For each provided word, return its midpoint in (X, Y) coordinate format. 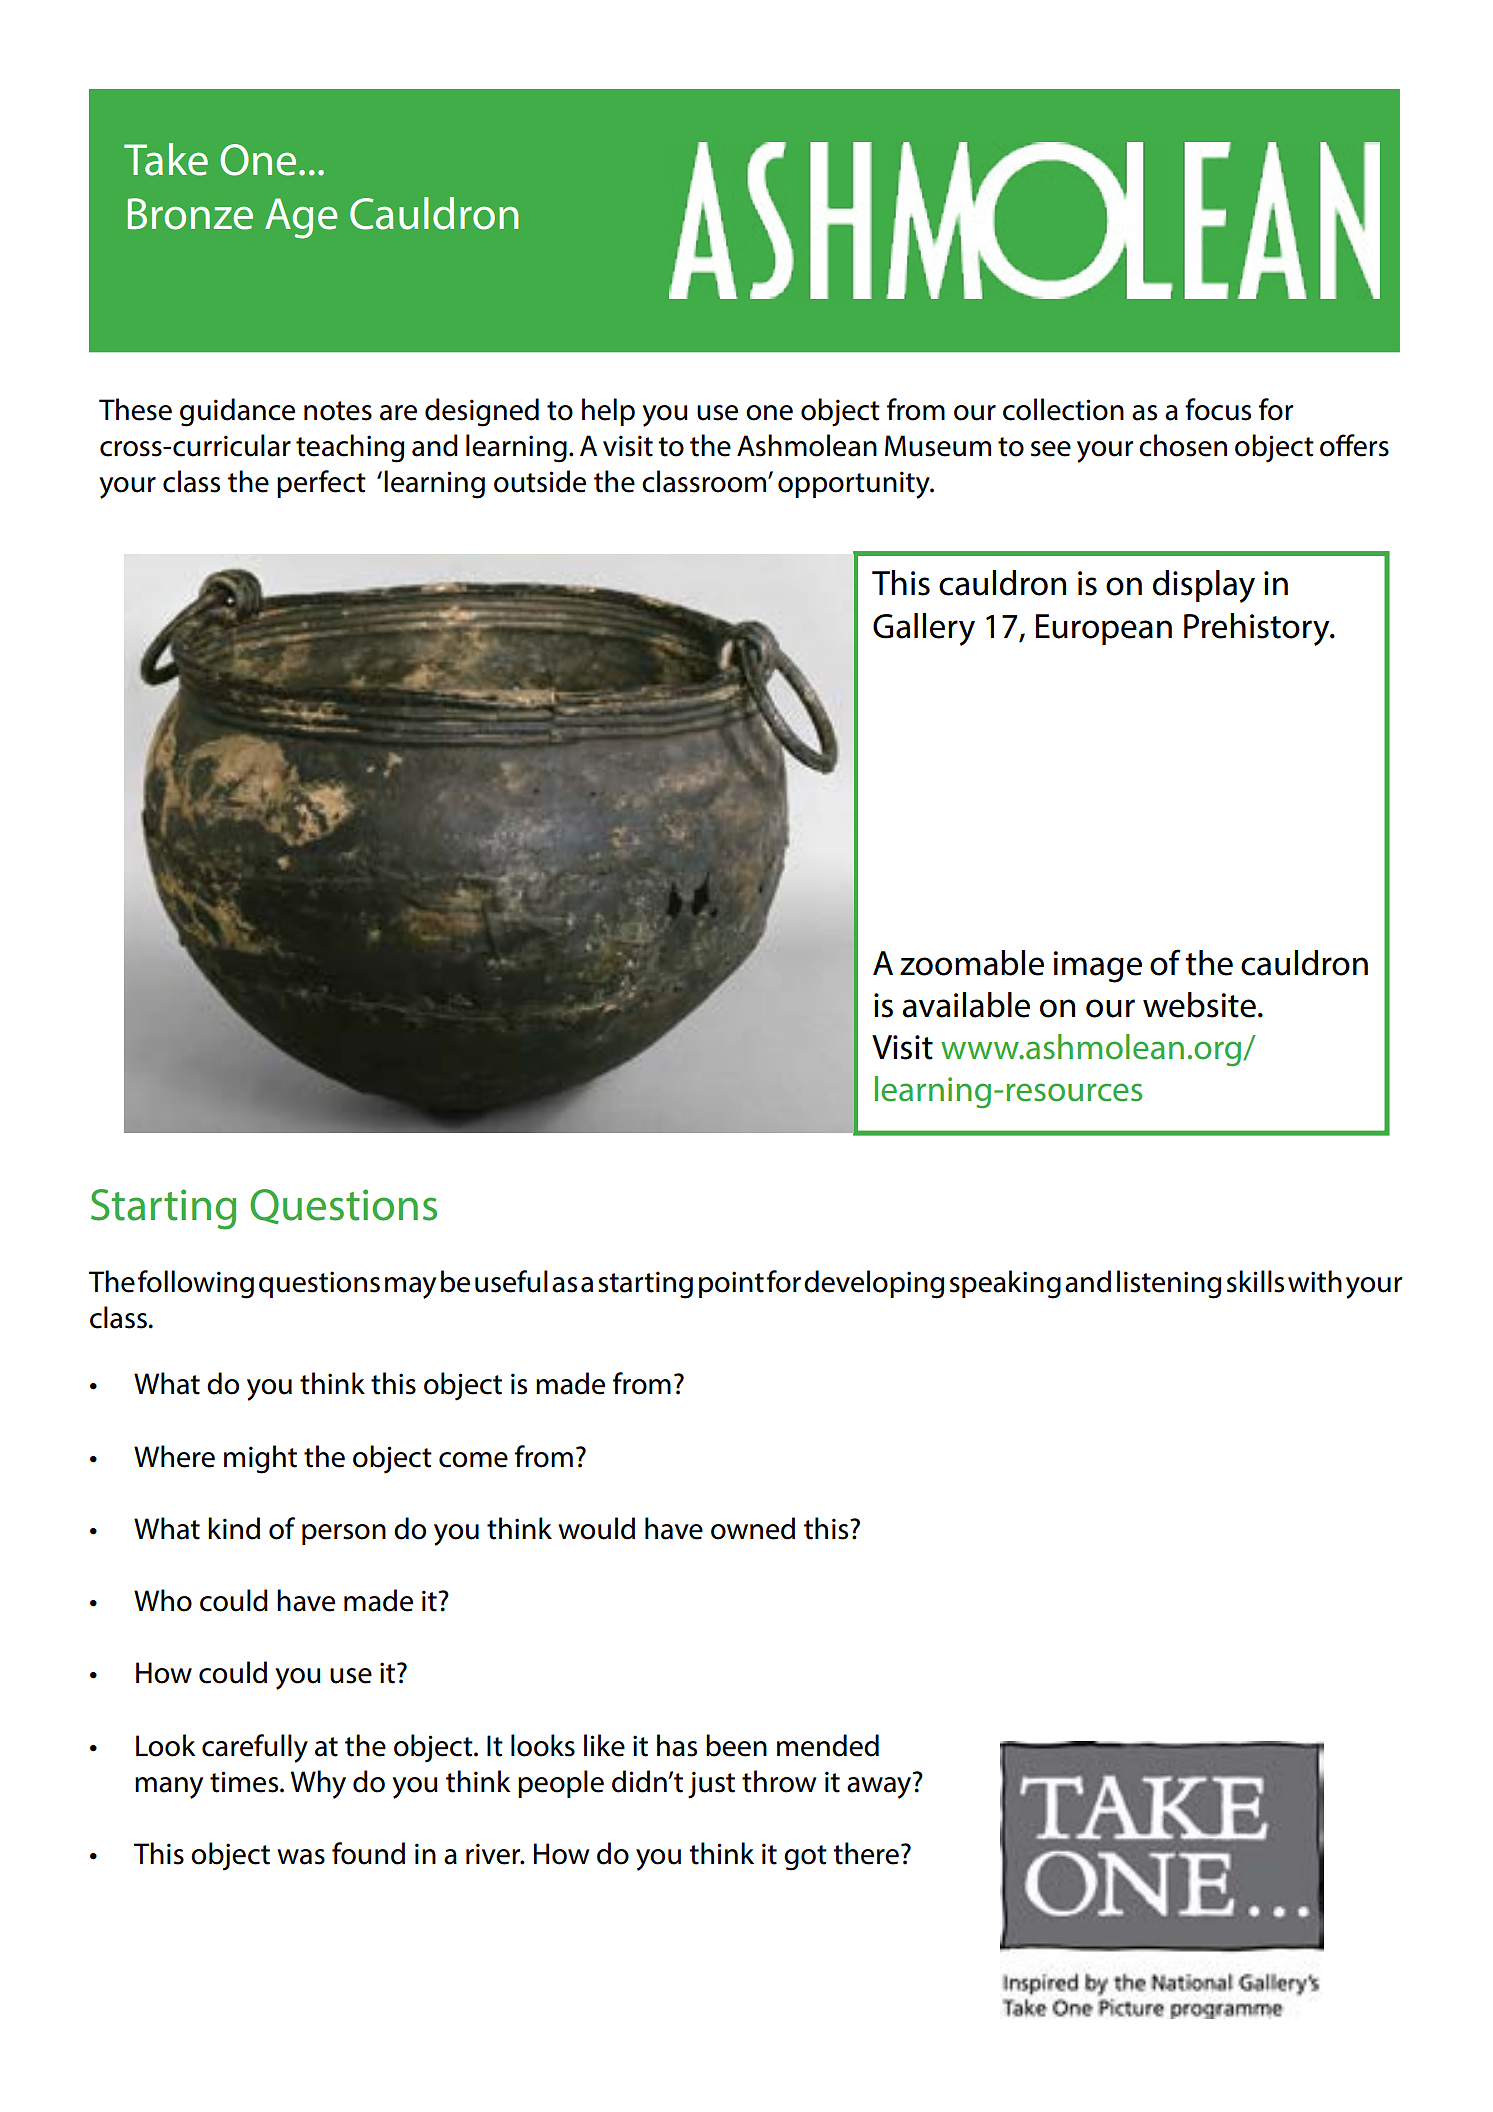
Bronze (190, 214)
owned (753, 1528)
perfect (321, 484)
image (1097, 967)
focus (1218, 409)
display (1204, 586)
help (608, 412)
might (260, 1459)
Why (318, 1784)
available (966, 1005)
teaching (350, 448)
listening (1169, 1284)
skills (1255, 1281)
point (731, 1284)
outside (540, 481)
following (196, 1284)
